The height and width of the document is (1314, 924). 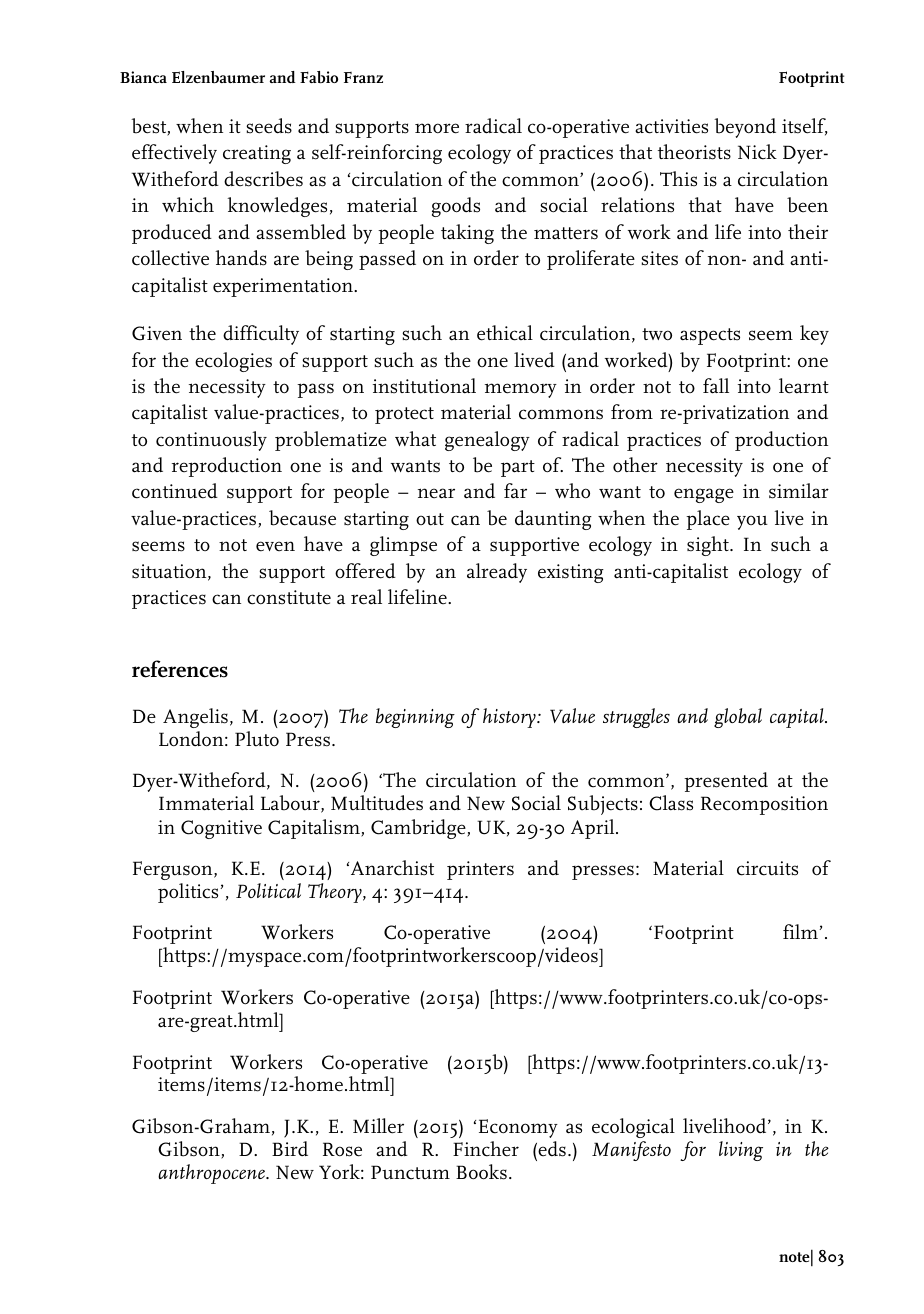 What do you see at coordinates (212, 1174) in the document?
I see `anthropocene` at bounding box center [212, 1174].
